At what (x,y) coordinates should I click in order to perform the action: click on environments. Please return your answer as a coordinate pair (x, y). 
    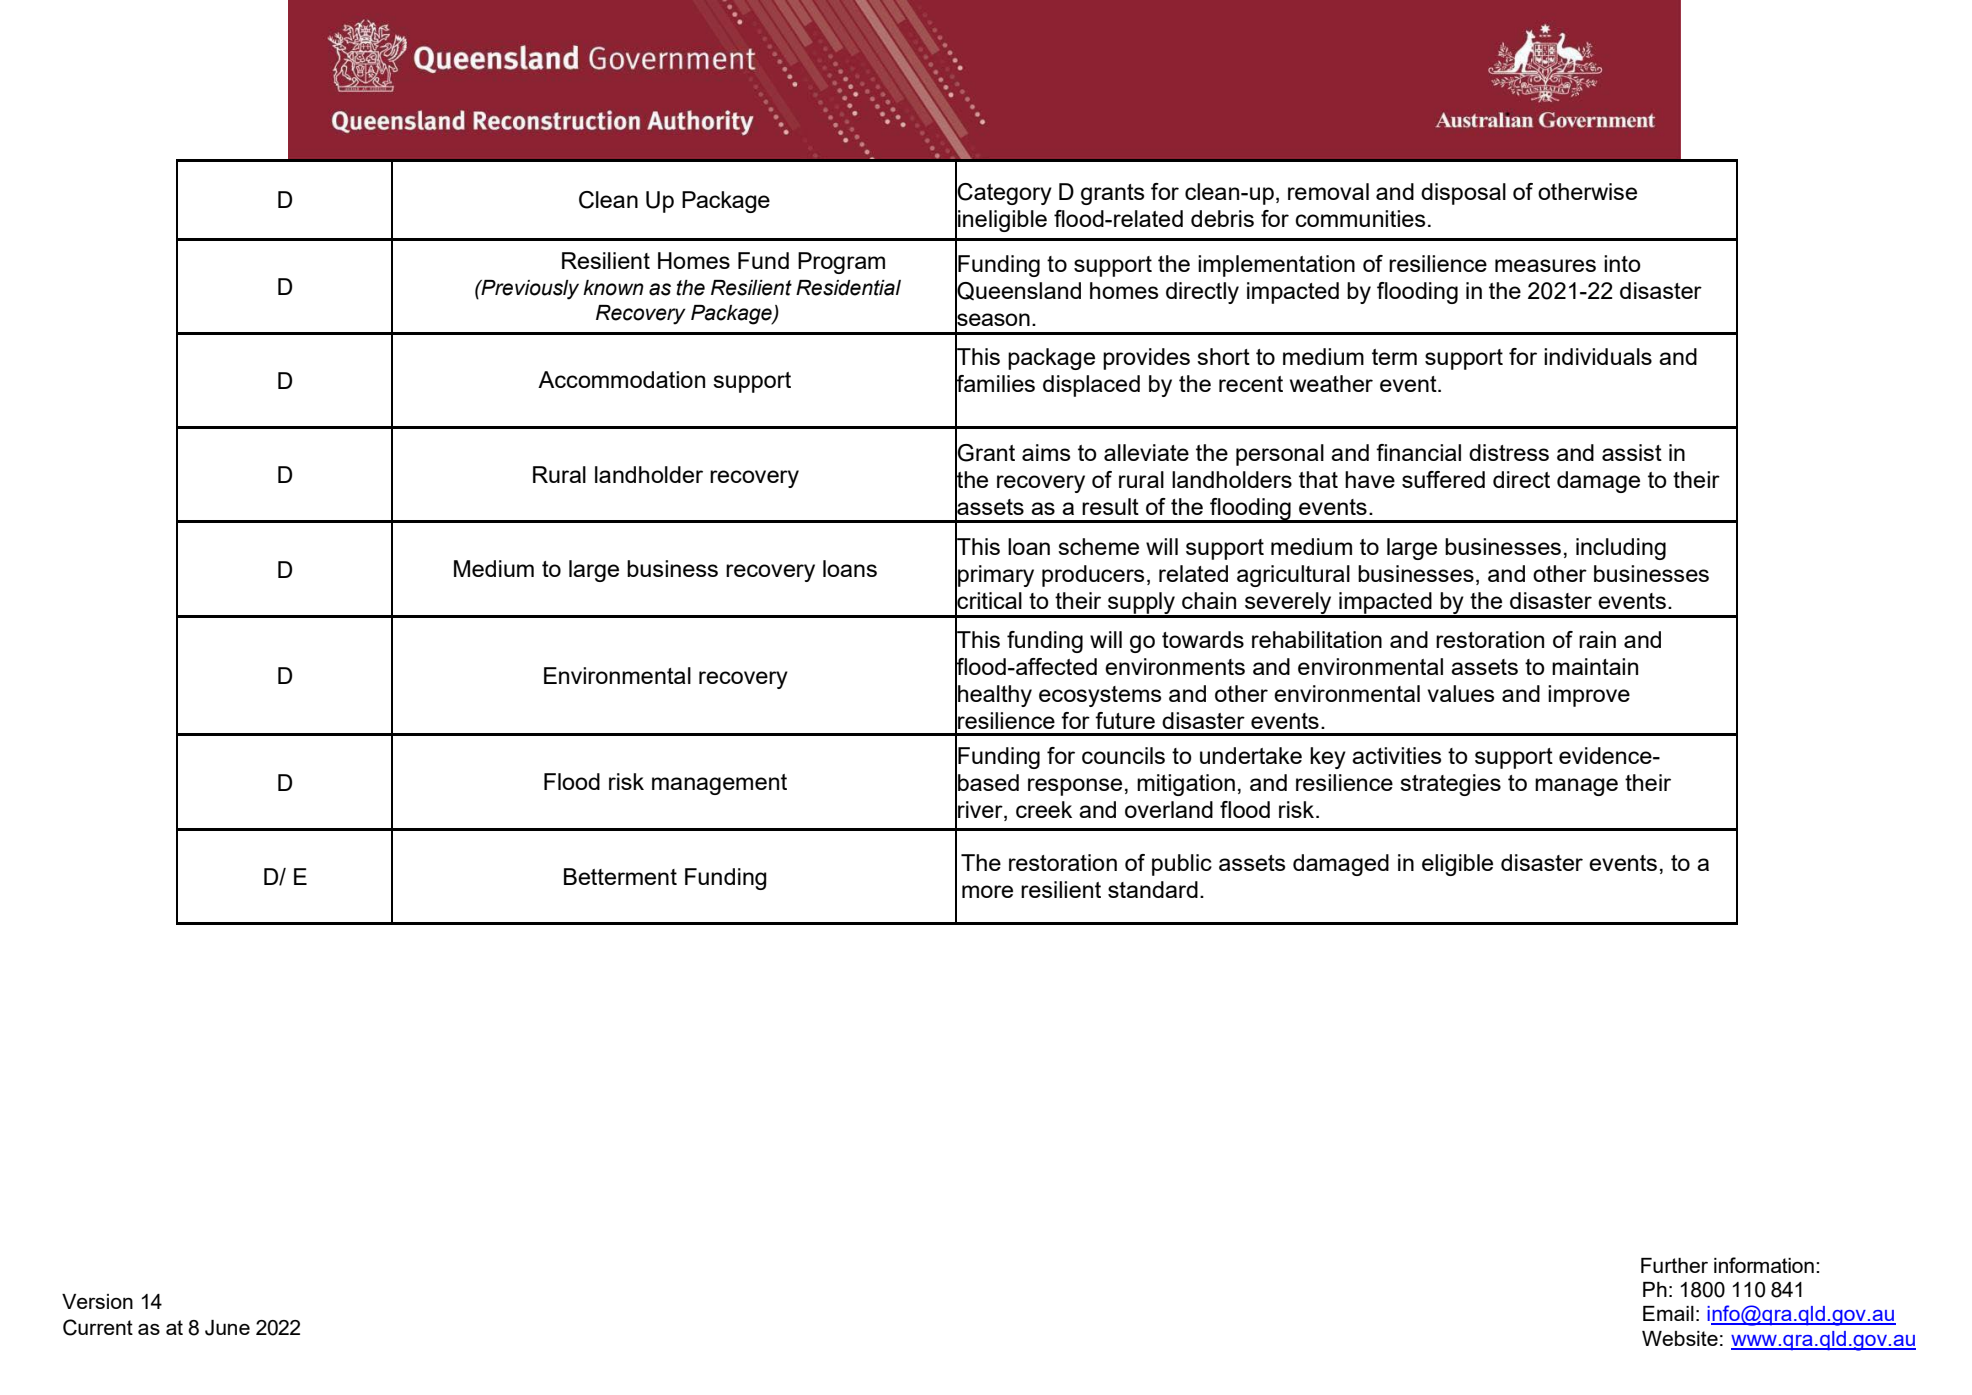
    Looking at the image, I should click on (1175, 666).
